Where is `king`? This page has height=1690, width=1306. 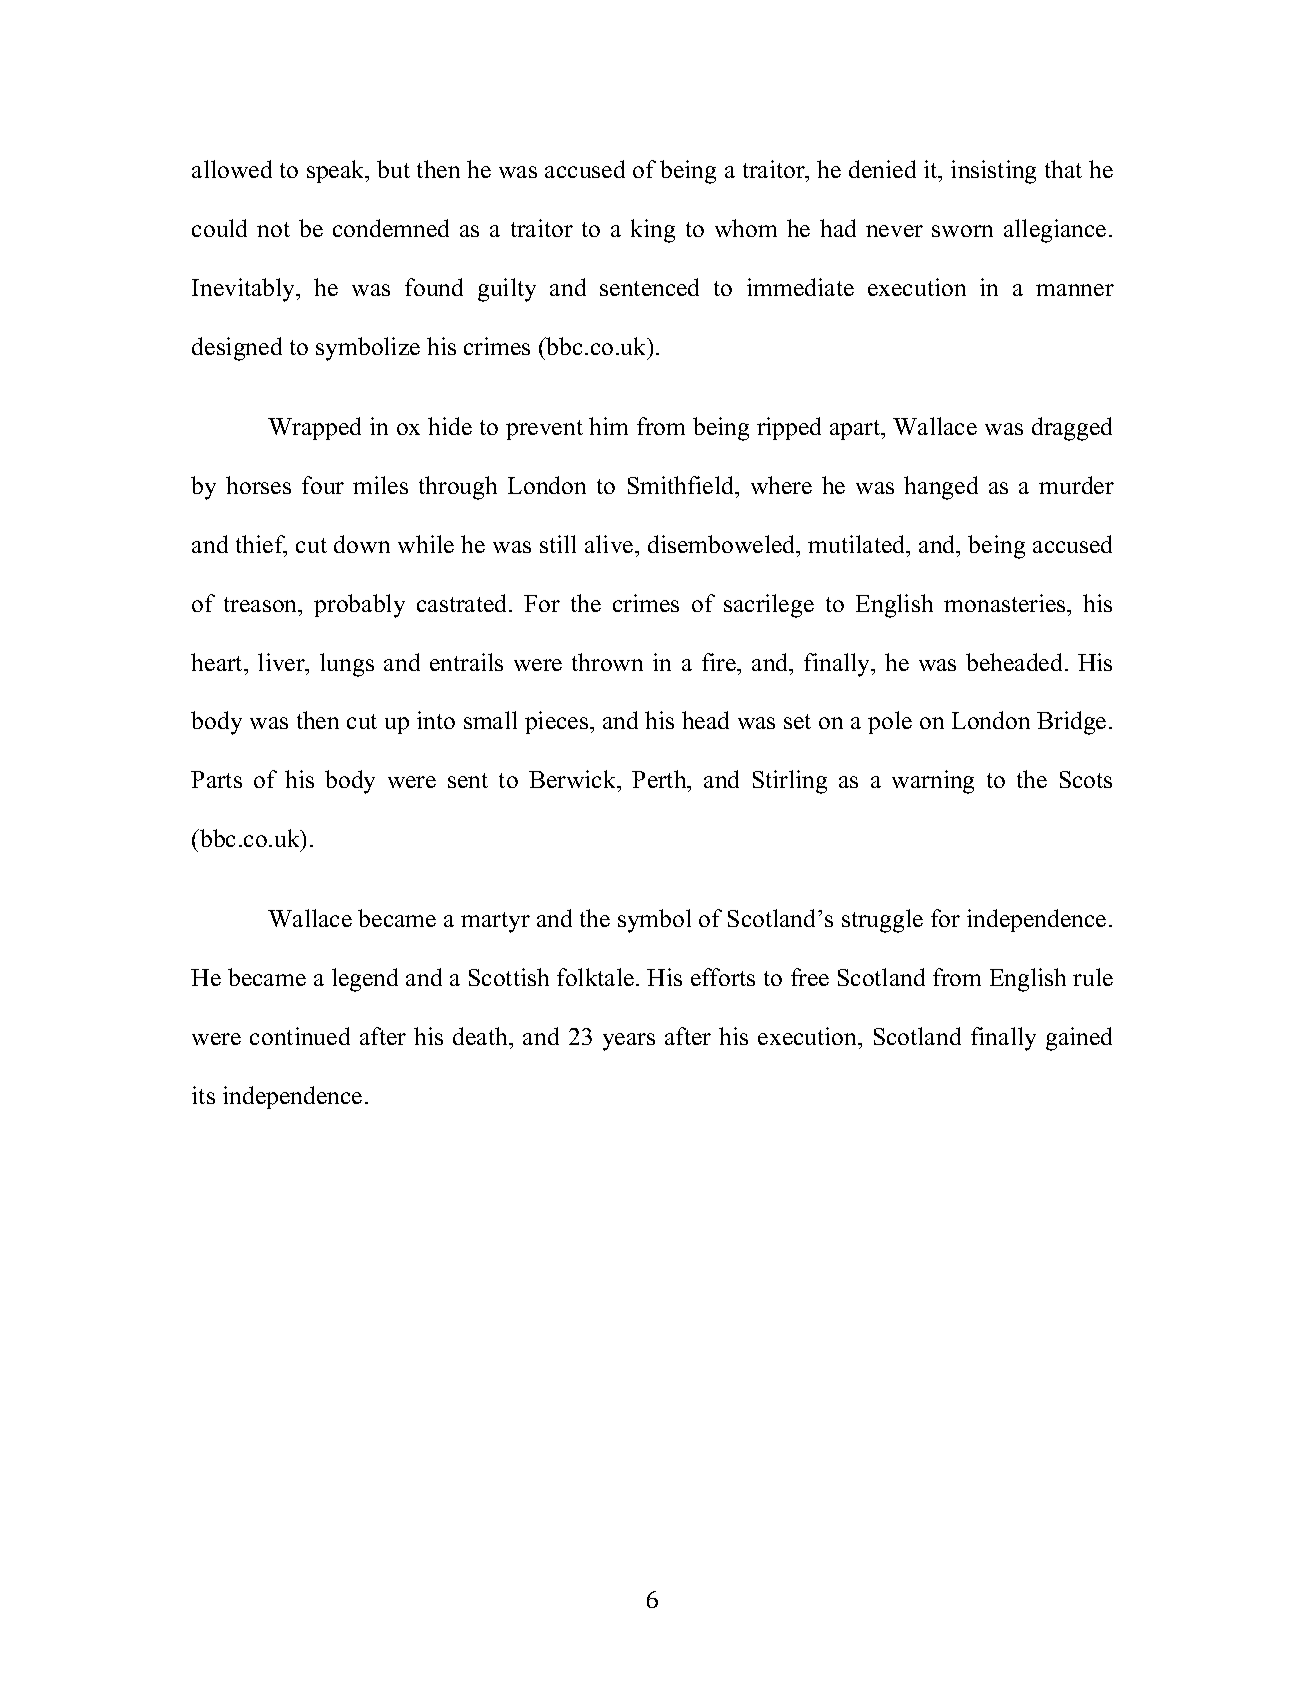
king is located at coordinates (653, 231).
